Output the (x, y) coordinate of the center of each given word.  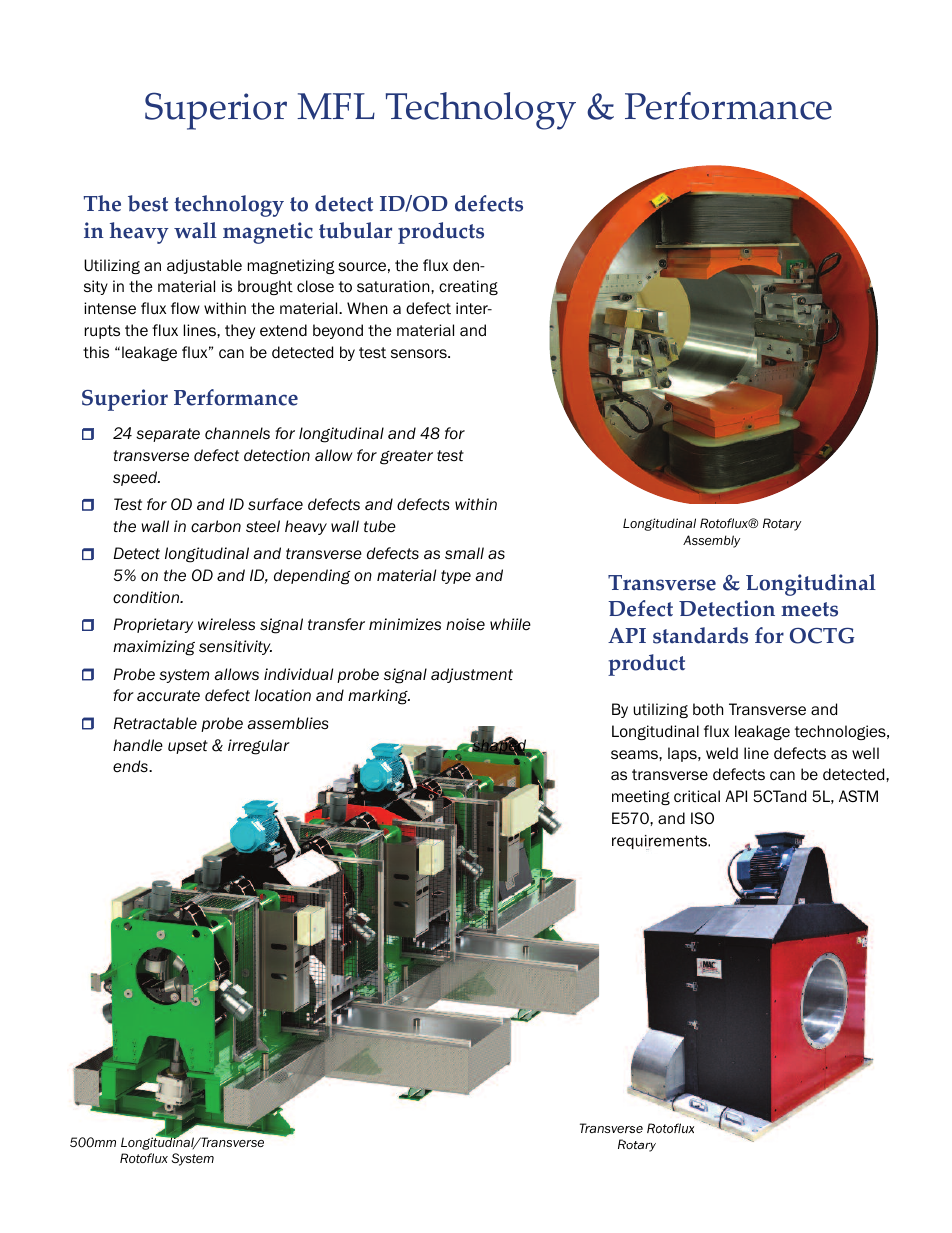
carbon (216, 526)
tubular (355, 230)
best (148, 203)
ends (131, 766)
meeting (641, 797)
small (464, 553)
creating (468, 287)
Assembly (711, 541)
